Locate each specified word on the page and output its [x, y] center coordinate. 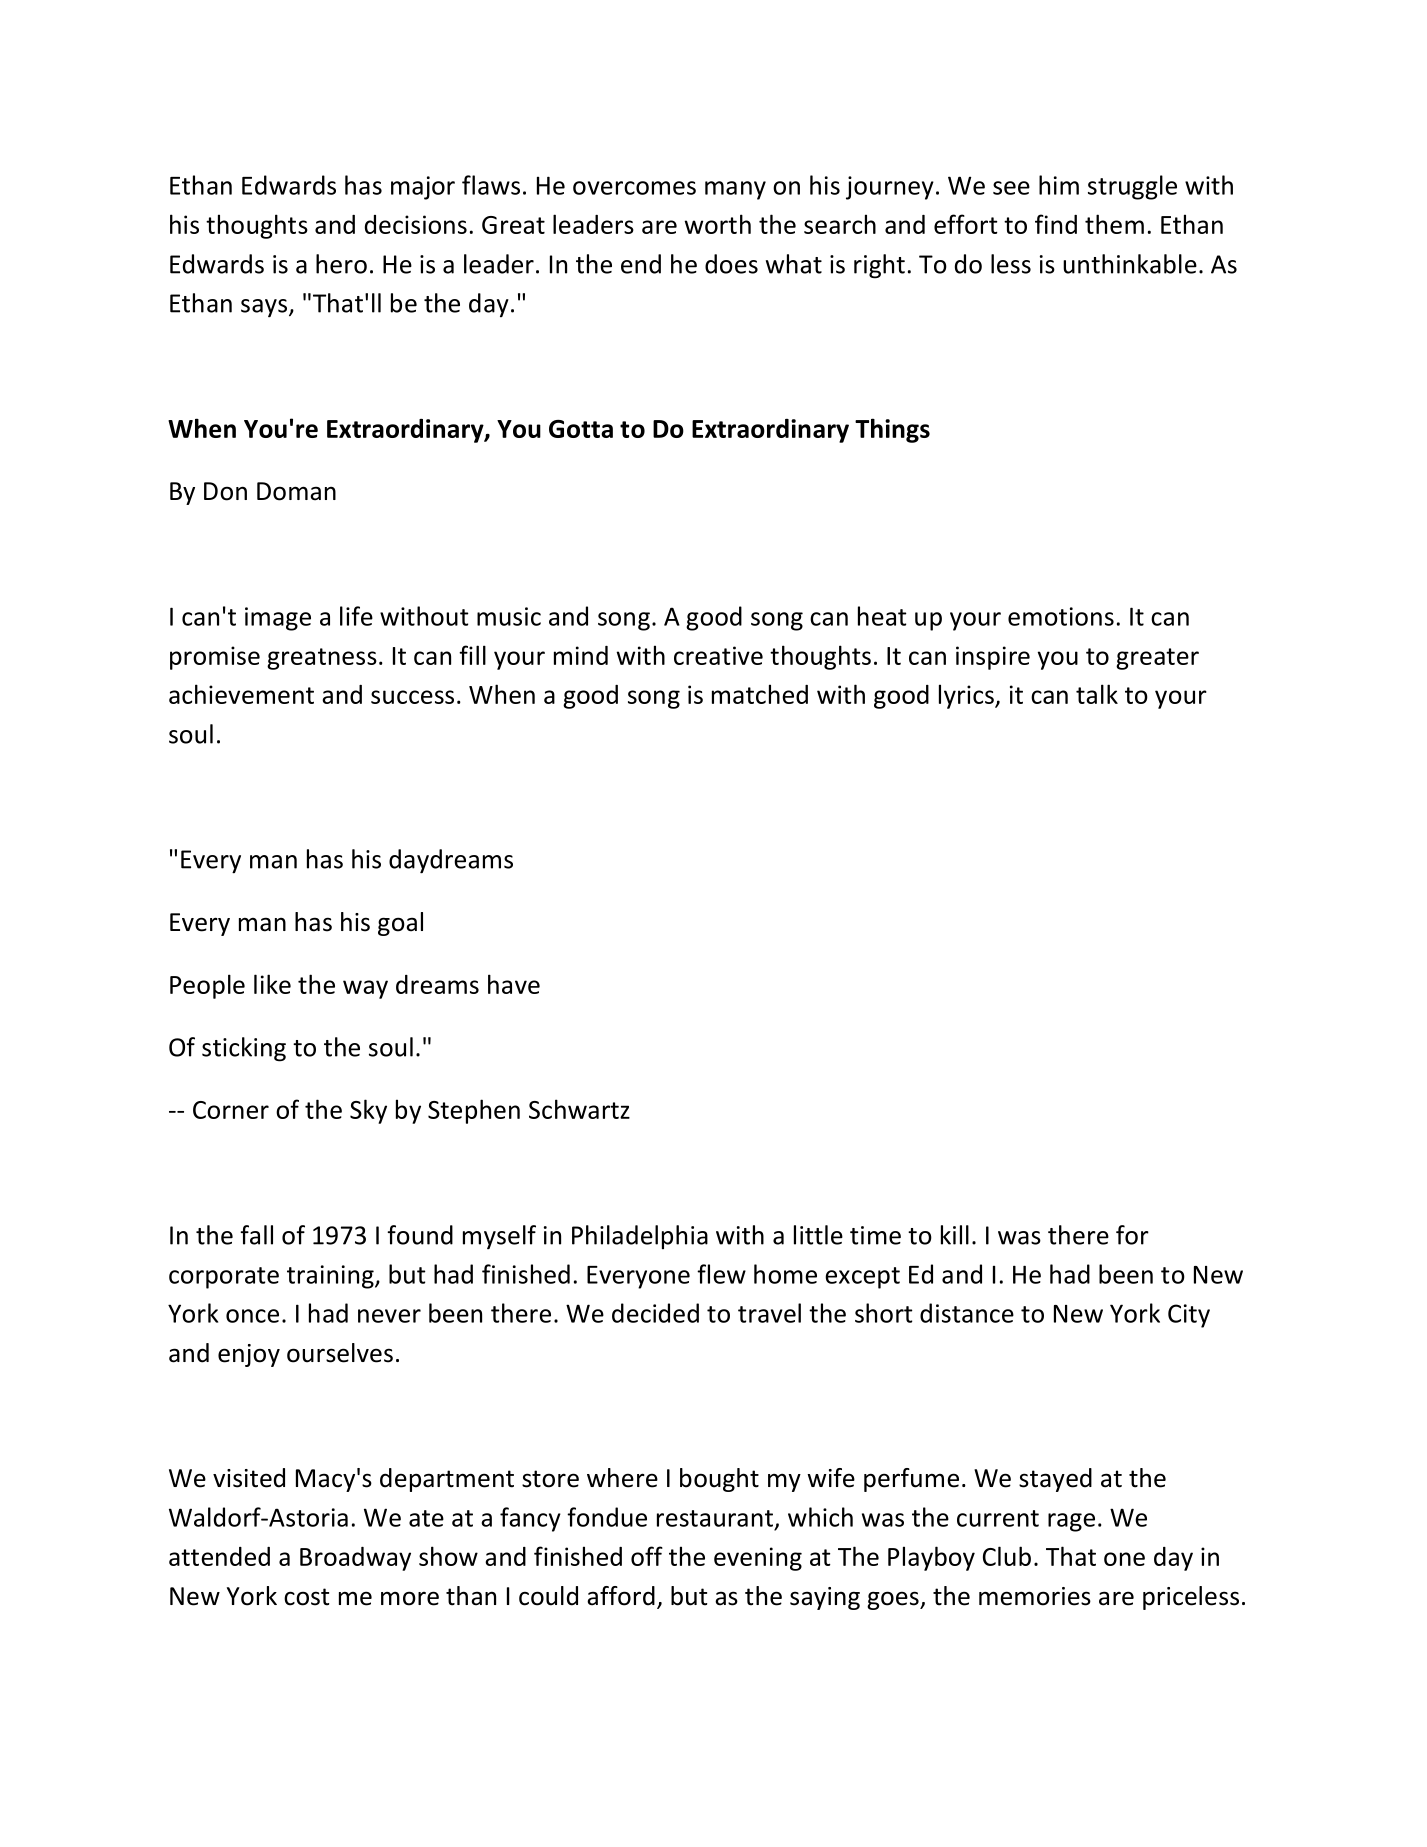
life [356, 616]
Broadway [355, 1559]
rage [1071, 1522]
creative [718, 655]
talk [1097, 694]
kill [955, 1235]
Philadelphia [640, 1237]
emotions [1061, 616]
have [514, 984]
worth [717, 224]
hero [341, 264]
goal [400, 924]
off [647, 1556]
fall [256, 1235]
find [1056, 224]
